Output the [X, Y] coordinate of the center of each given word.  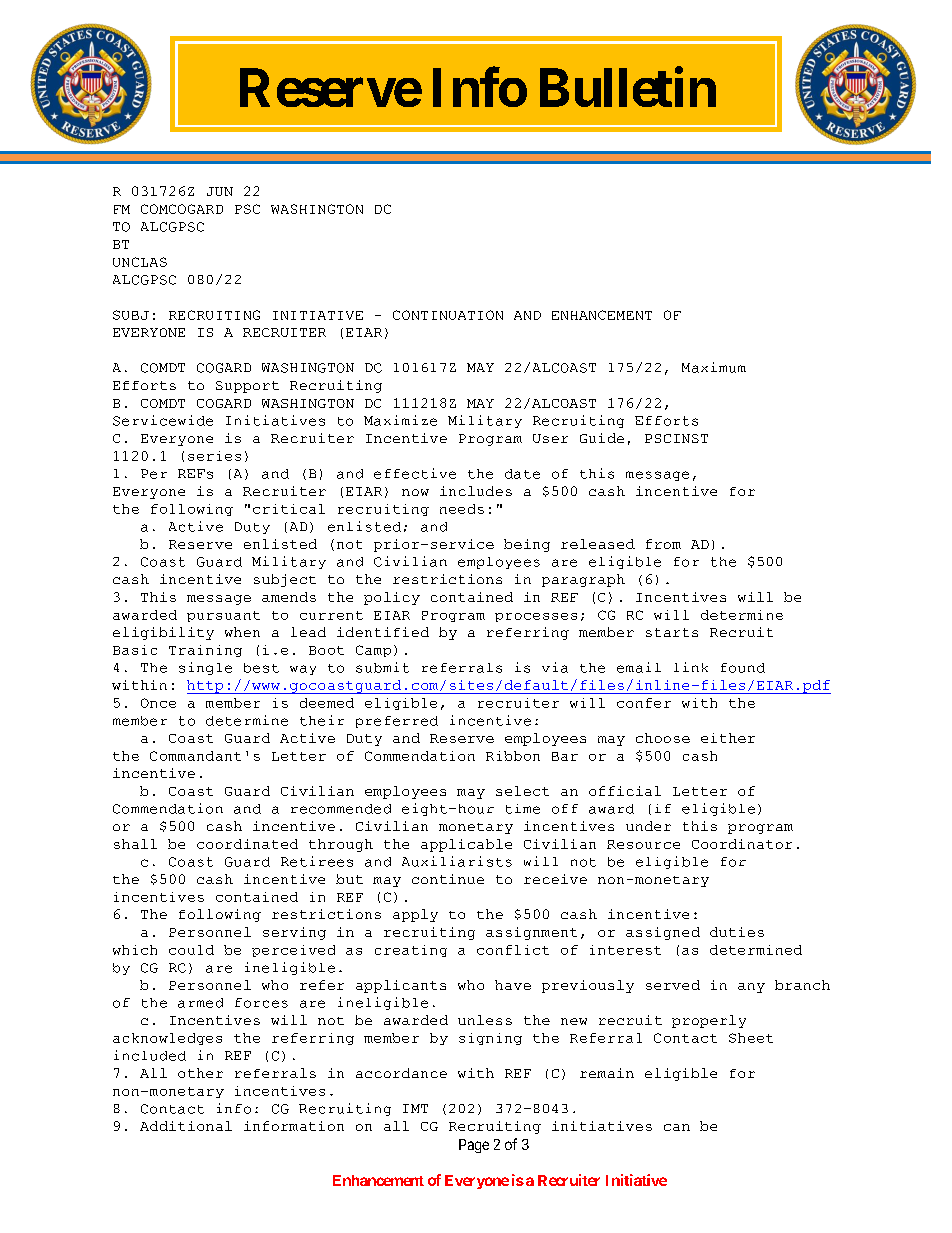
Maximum [714, 367]
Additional [186, 1126]
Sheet [751, 1038]
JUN [220, 191]
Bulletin [628, 87]
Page [474, 1146]
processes [536, 617]
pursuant [223, 616]
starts [672, 632]
